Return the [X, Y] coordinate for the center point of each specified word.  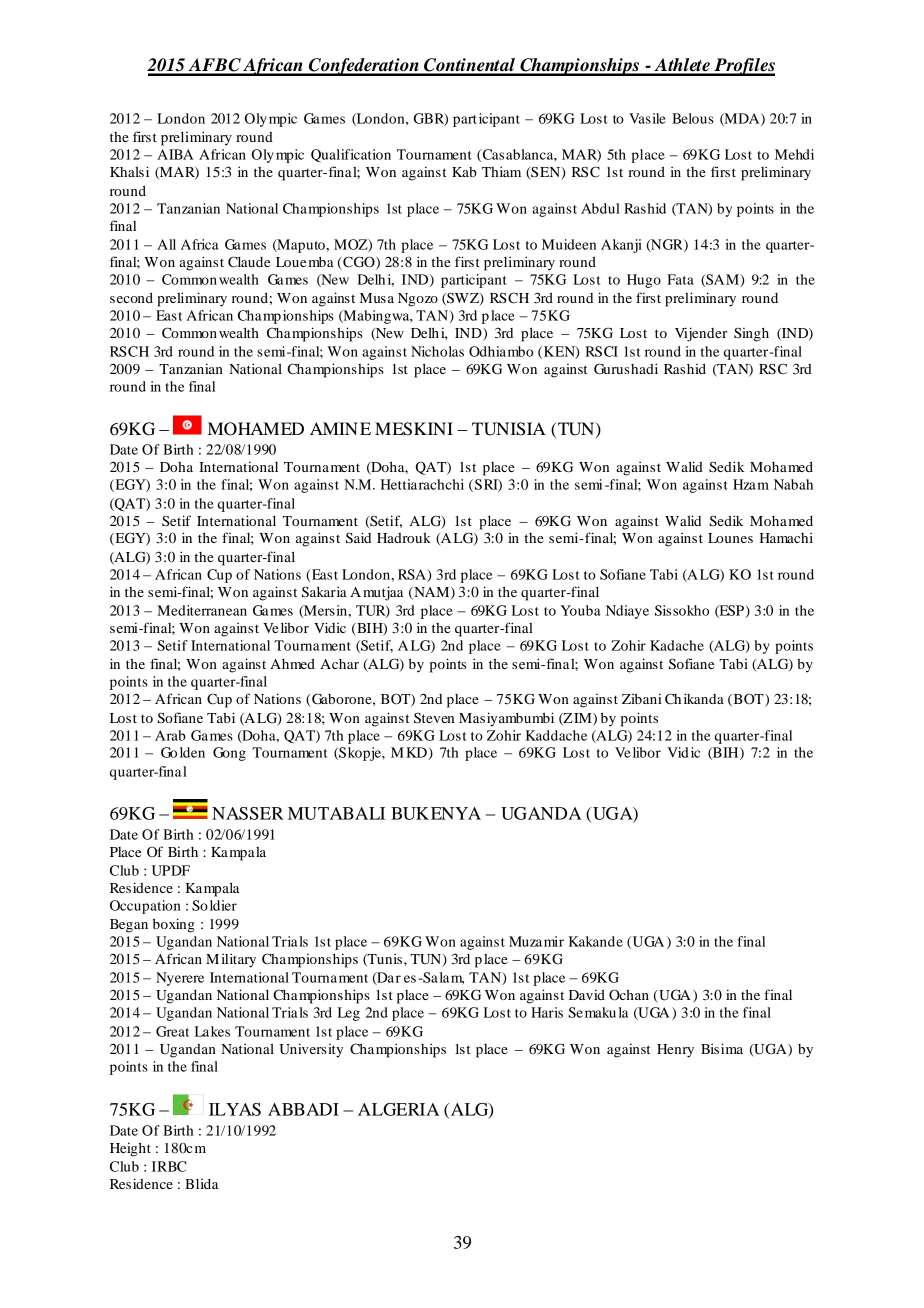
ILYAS [235, 1109]
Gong [229, 754]
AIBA [175, 154]
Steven [434, 718]
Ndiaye [627, 612]
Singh [751, 334]
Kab [464, 172]
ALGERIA [398, 1109]
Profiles [743, 67]
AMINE [340, 428]
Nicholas [437, 351]
